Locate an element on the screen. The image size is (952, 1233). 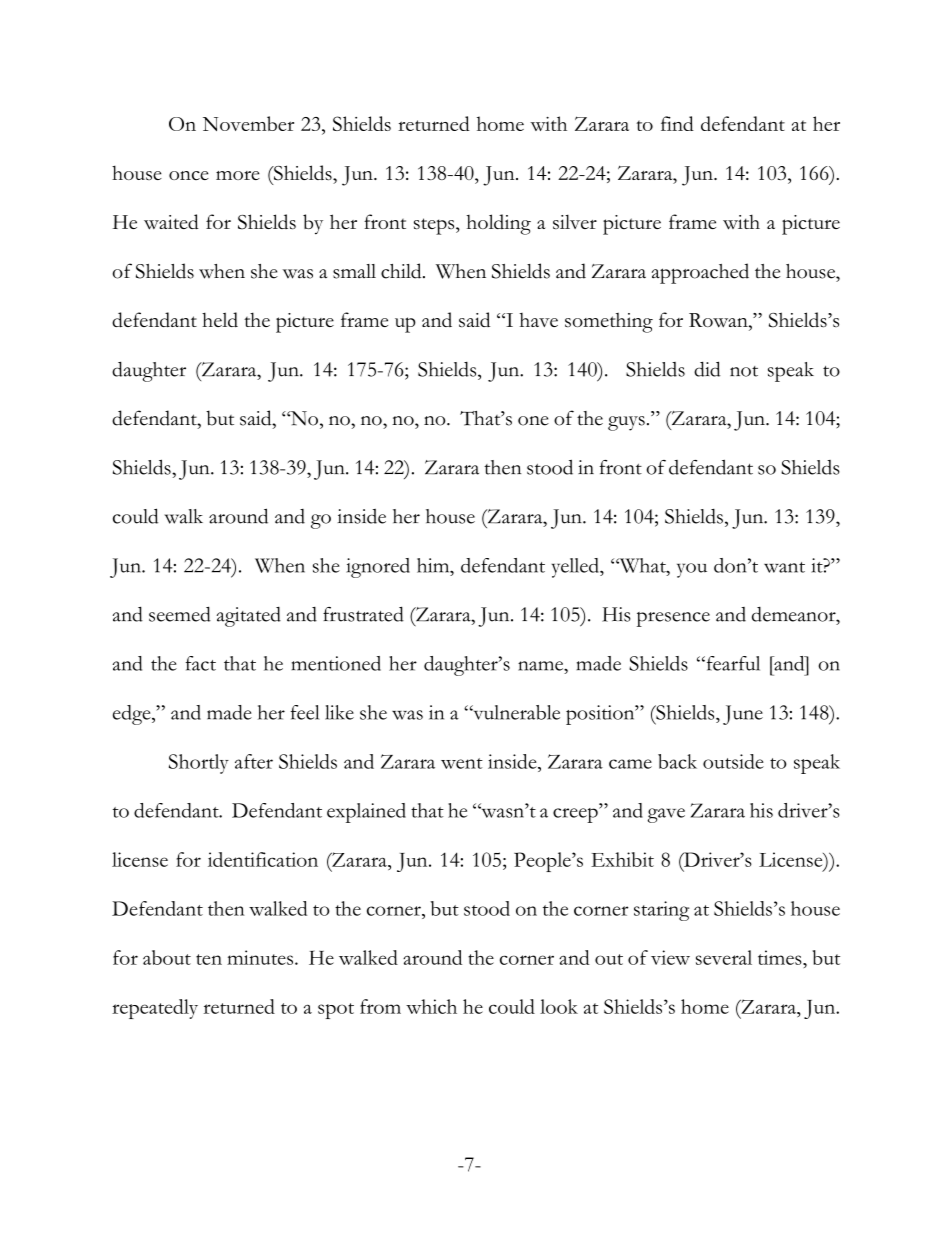
find is located at coordinates (677, 123).
